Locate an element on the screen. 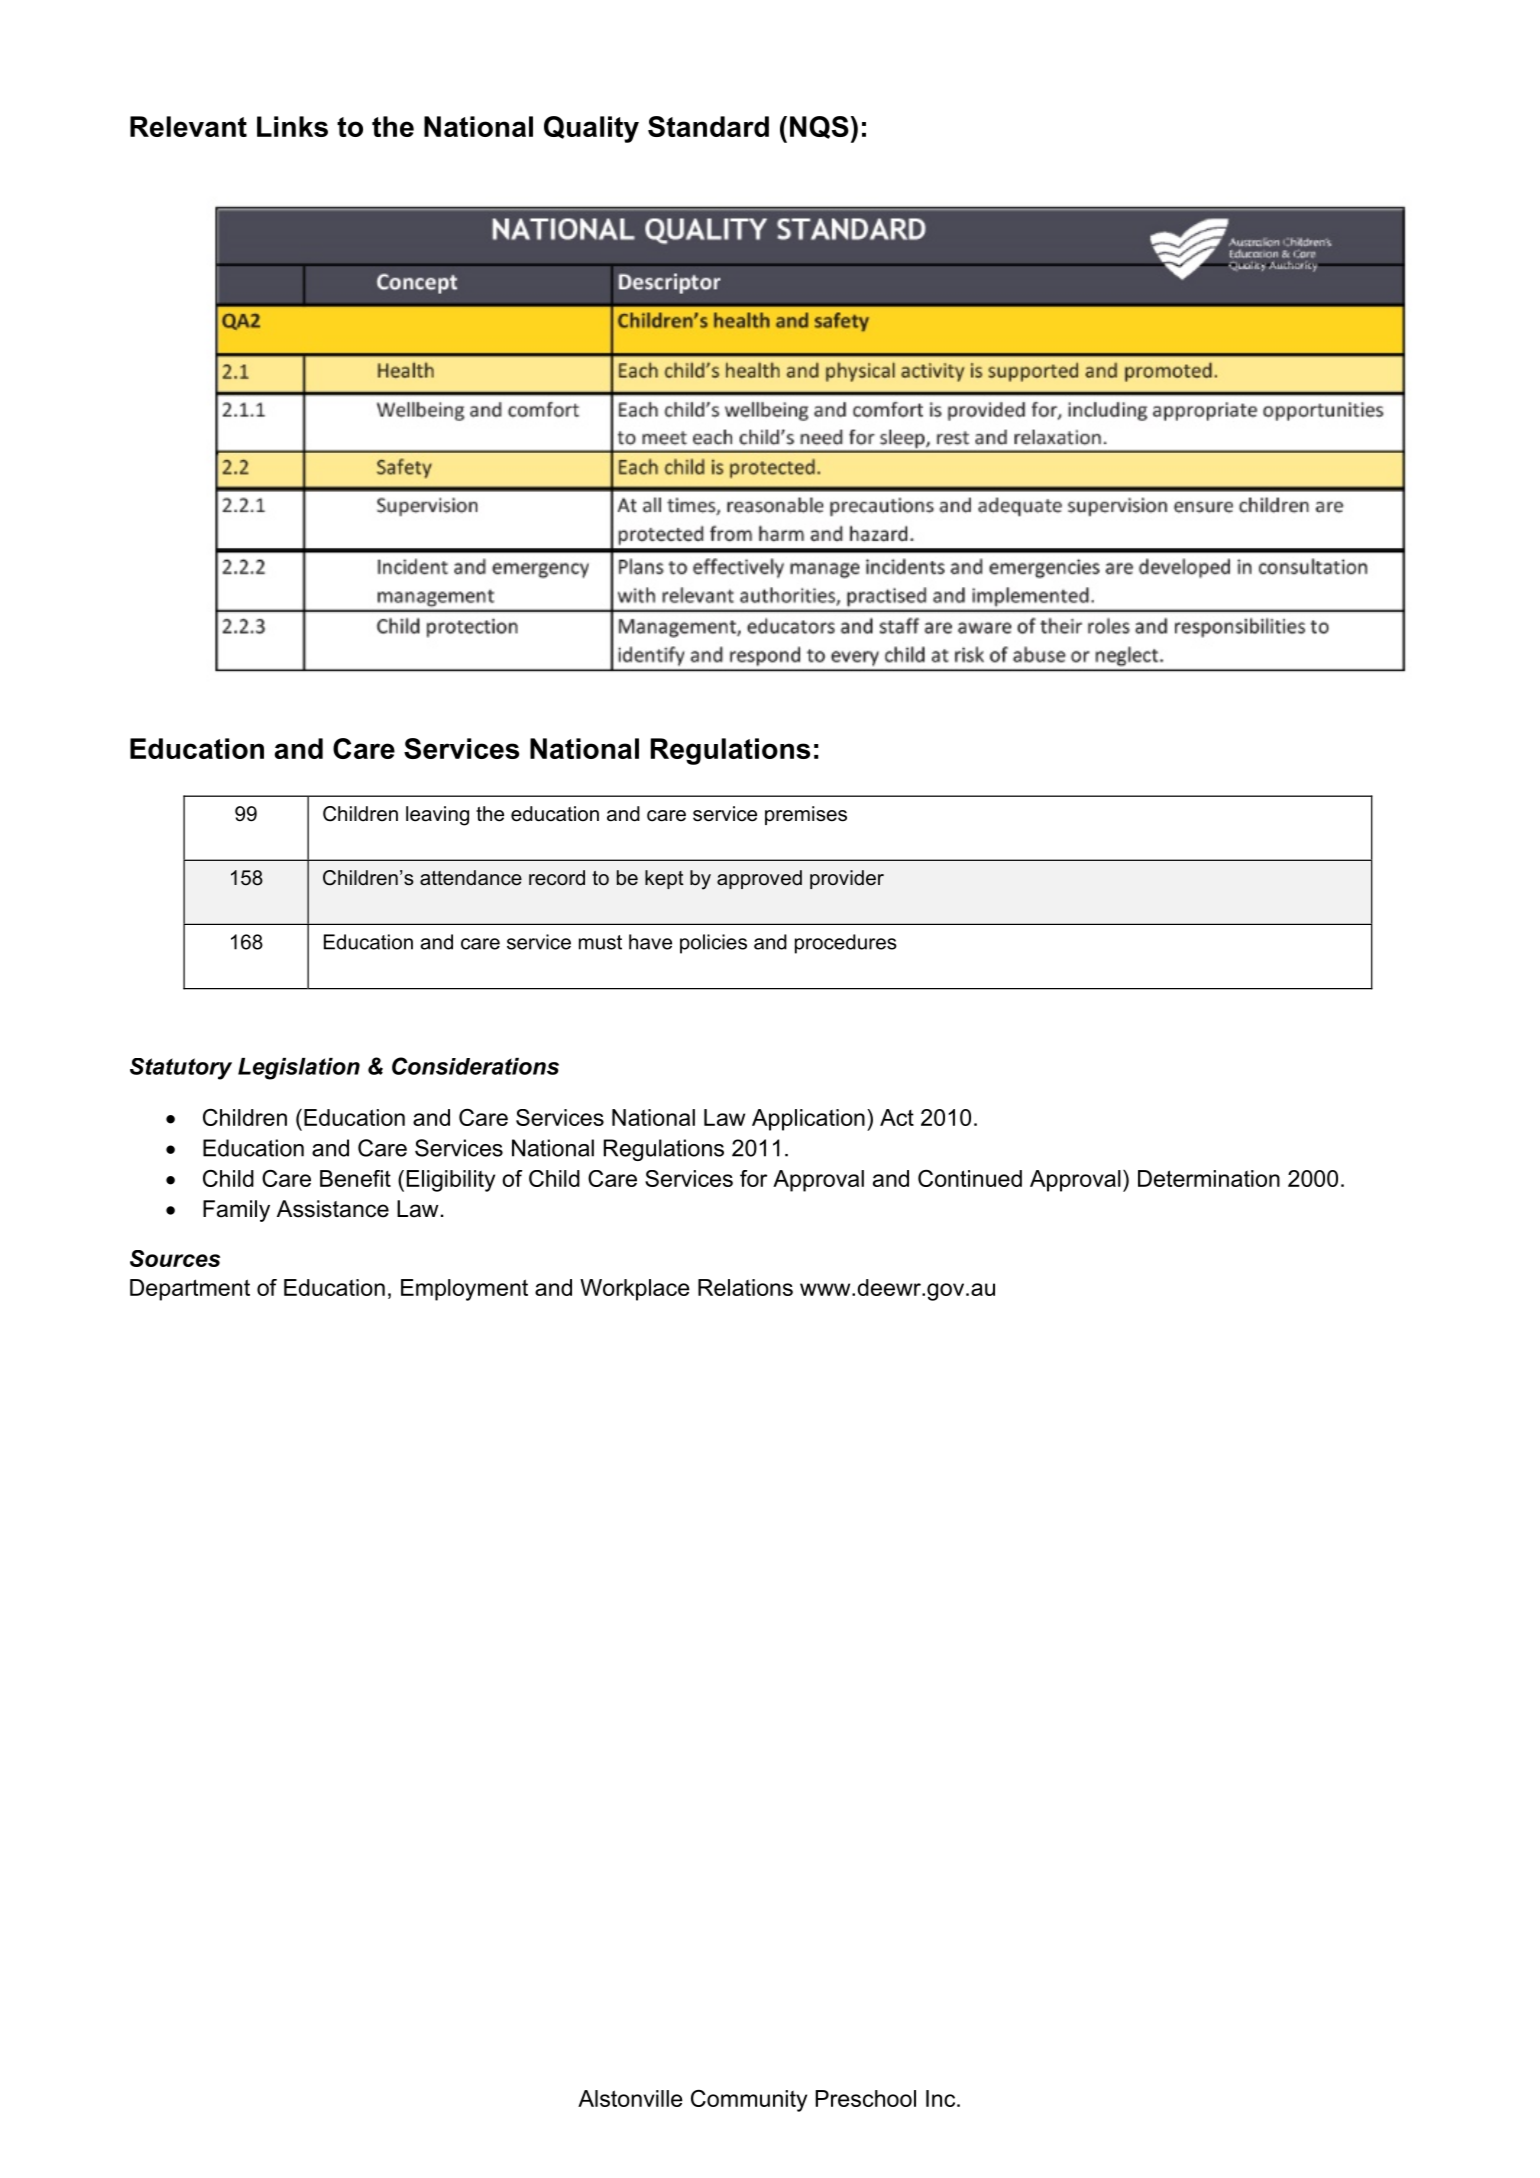 The width and height of the screenshot is (1540, 2178). provider is located at coordinates (847, 879).
